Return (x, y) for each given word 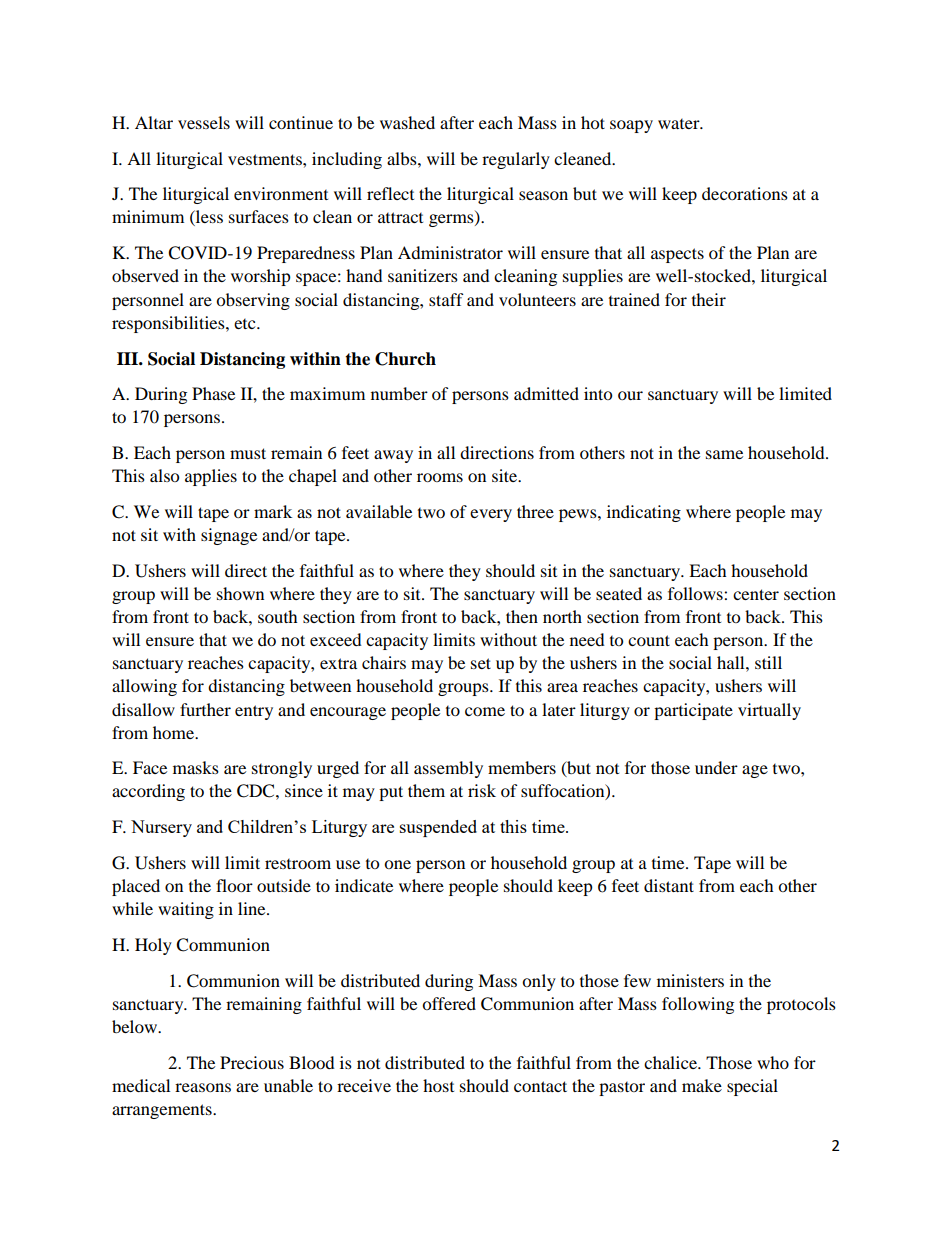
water (680, 124)
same (724, 454)
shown (240, 593)
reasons (203, 1087)
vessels (204, 122)
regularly (516, 160)
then (522, 616)
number (399, 393)
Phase (213, 393)
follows (696, 593)
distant (669, 885)
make (702, 1085)
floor (234, 885)
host (438, 1085)
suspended (438, 828)
